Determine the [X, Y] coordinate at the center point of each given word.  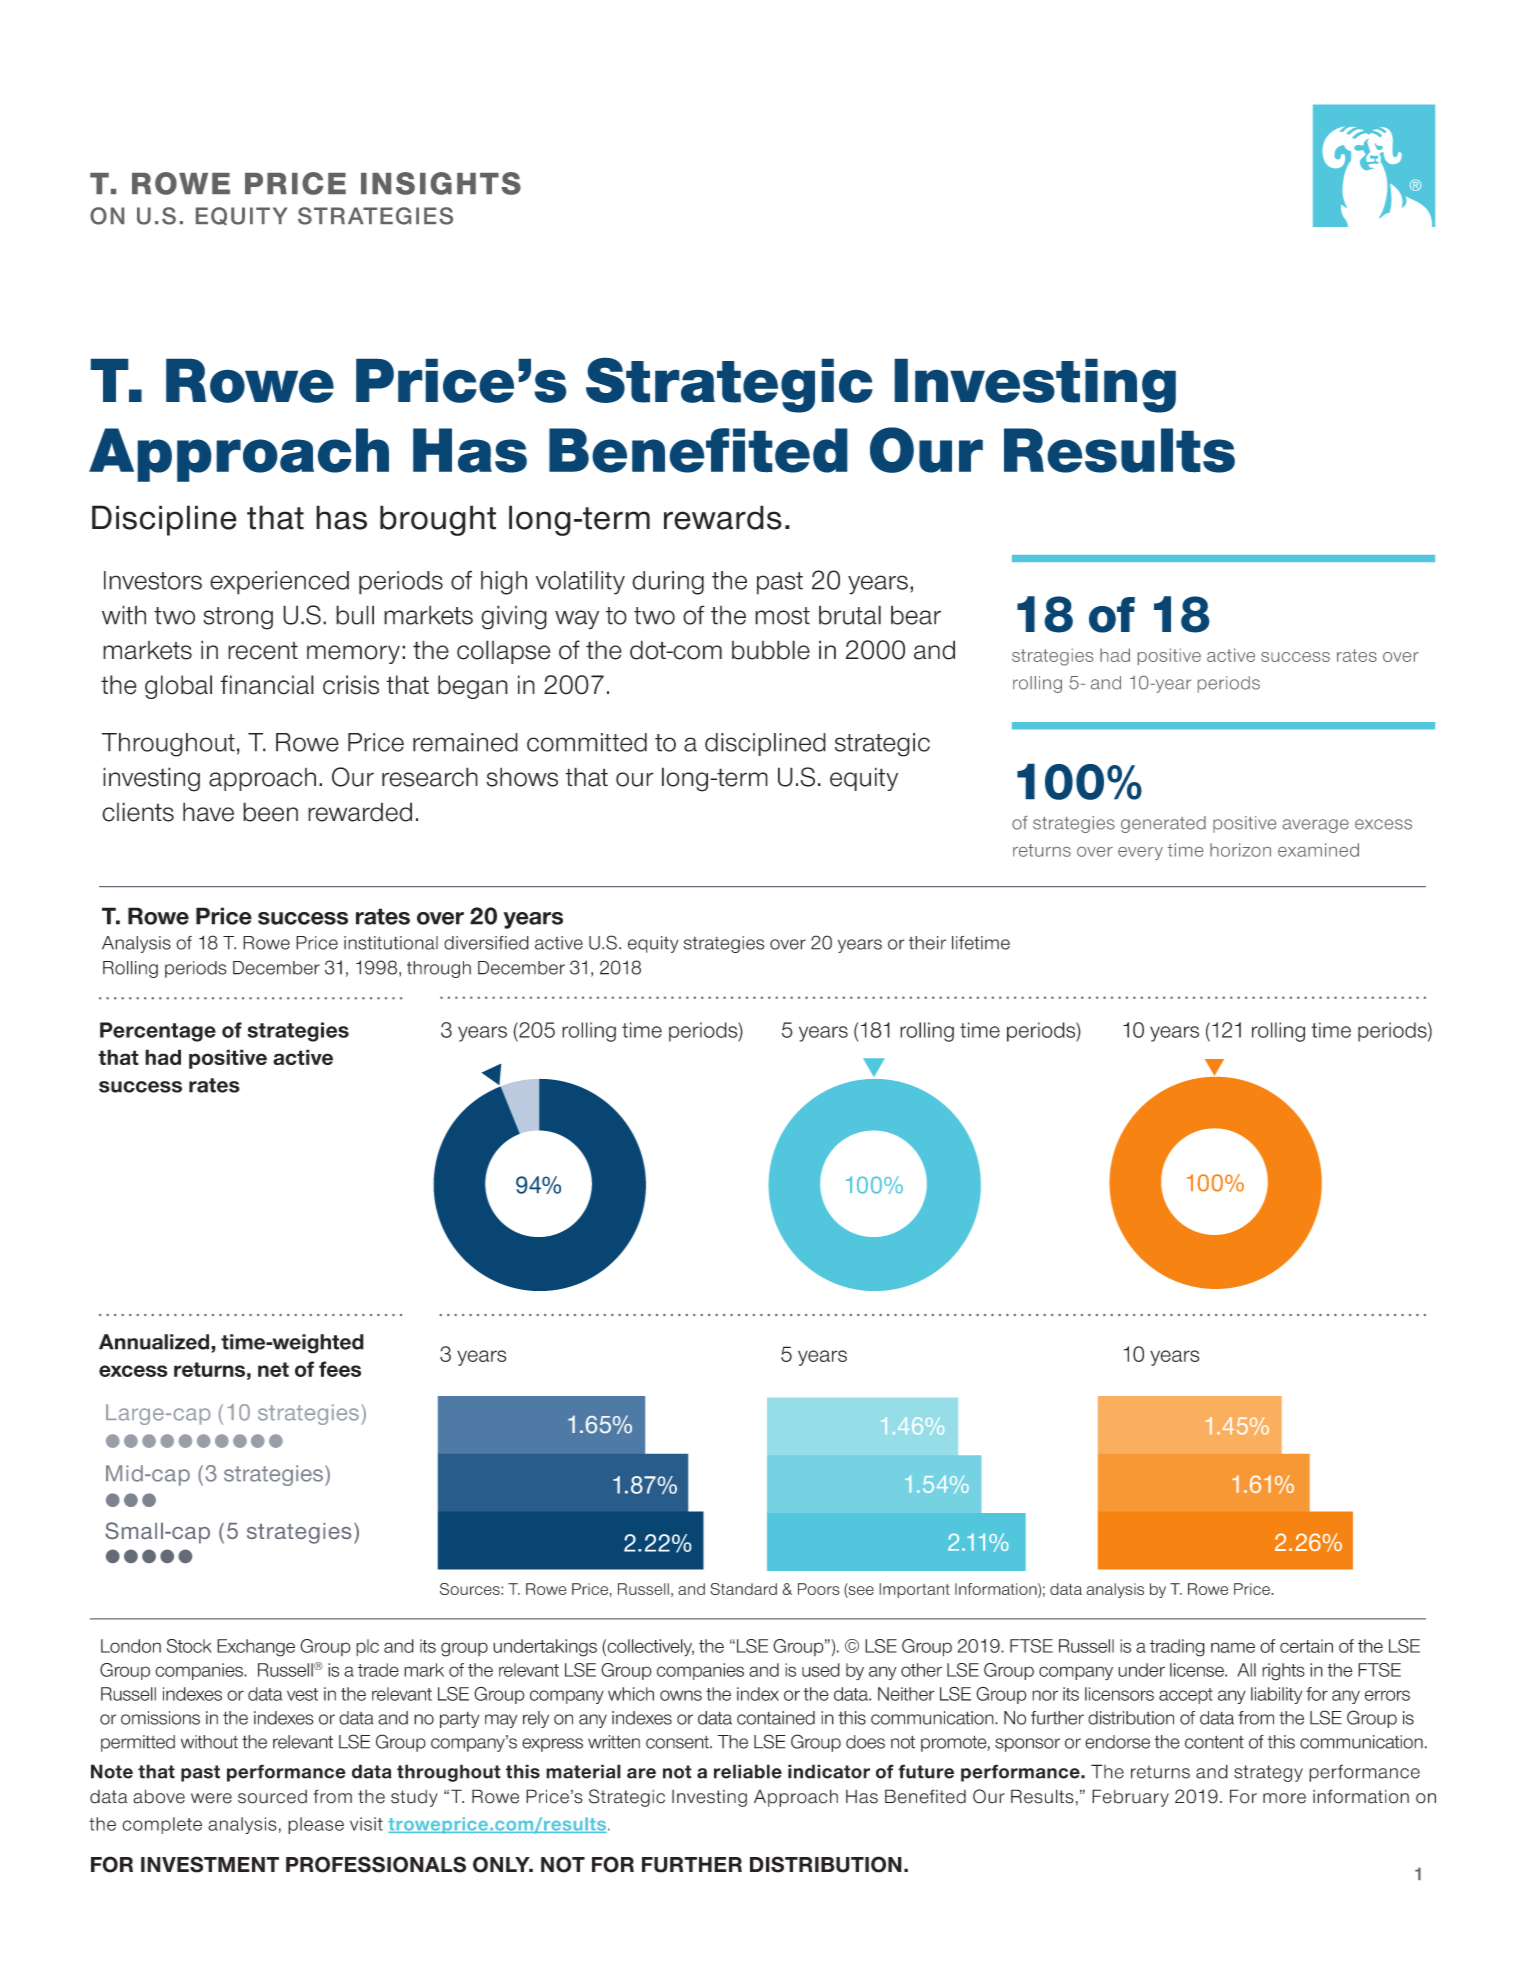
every [1140, 853]
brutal [850, 615]
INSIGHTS [441, 183]
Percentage [158, 1032]
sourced [272, 1797]
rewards [723, 517]
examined [1318, 850]
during [668, 583]
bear [916, 615]
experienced [279, 583]
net [273, 1369]
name [1233, 1647]
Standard [743, 1589]
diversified [486, 943]
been [270, 812]
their [927, 943]
